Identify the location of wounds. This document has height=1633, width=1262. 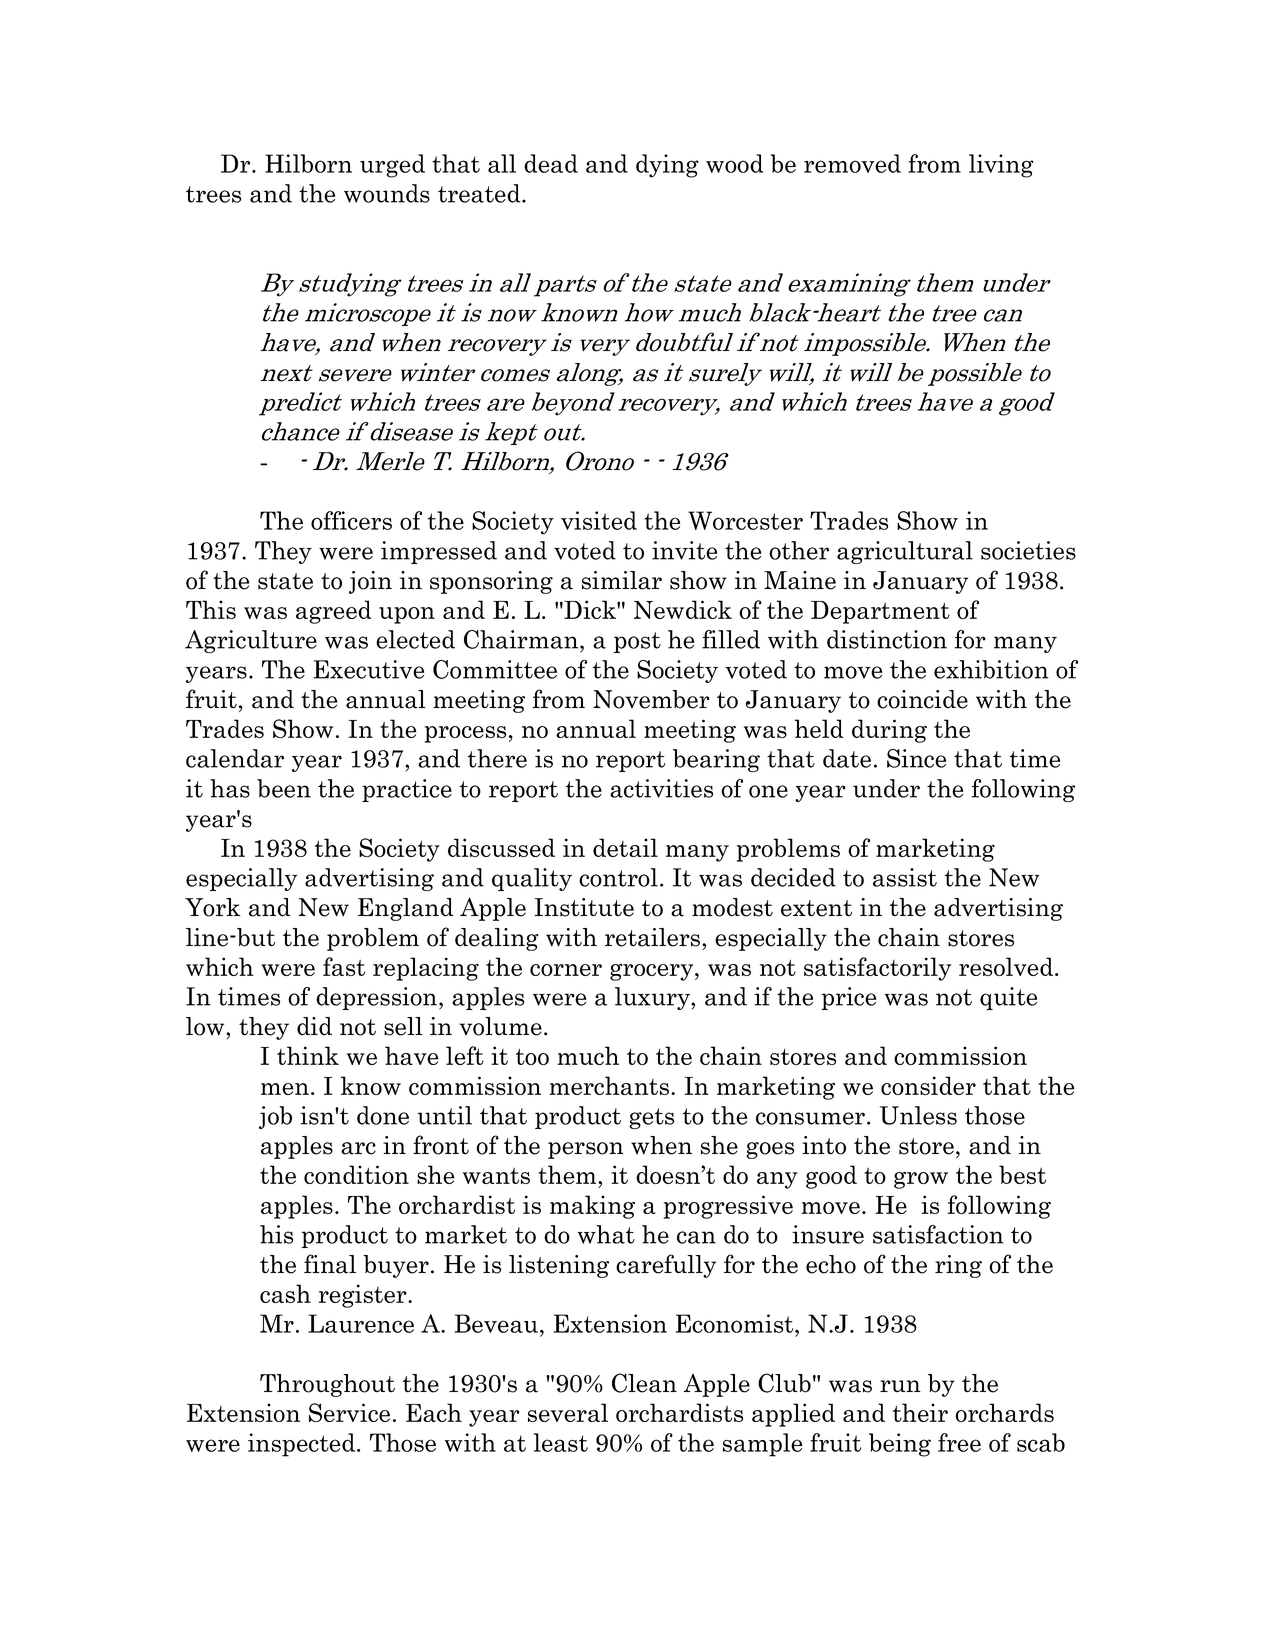
(387, 193).
